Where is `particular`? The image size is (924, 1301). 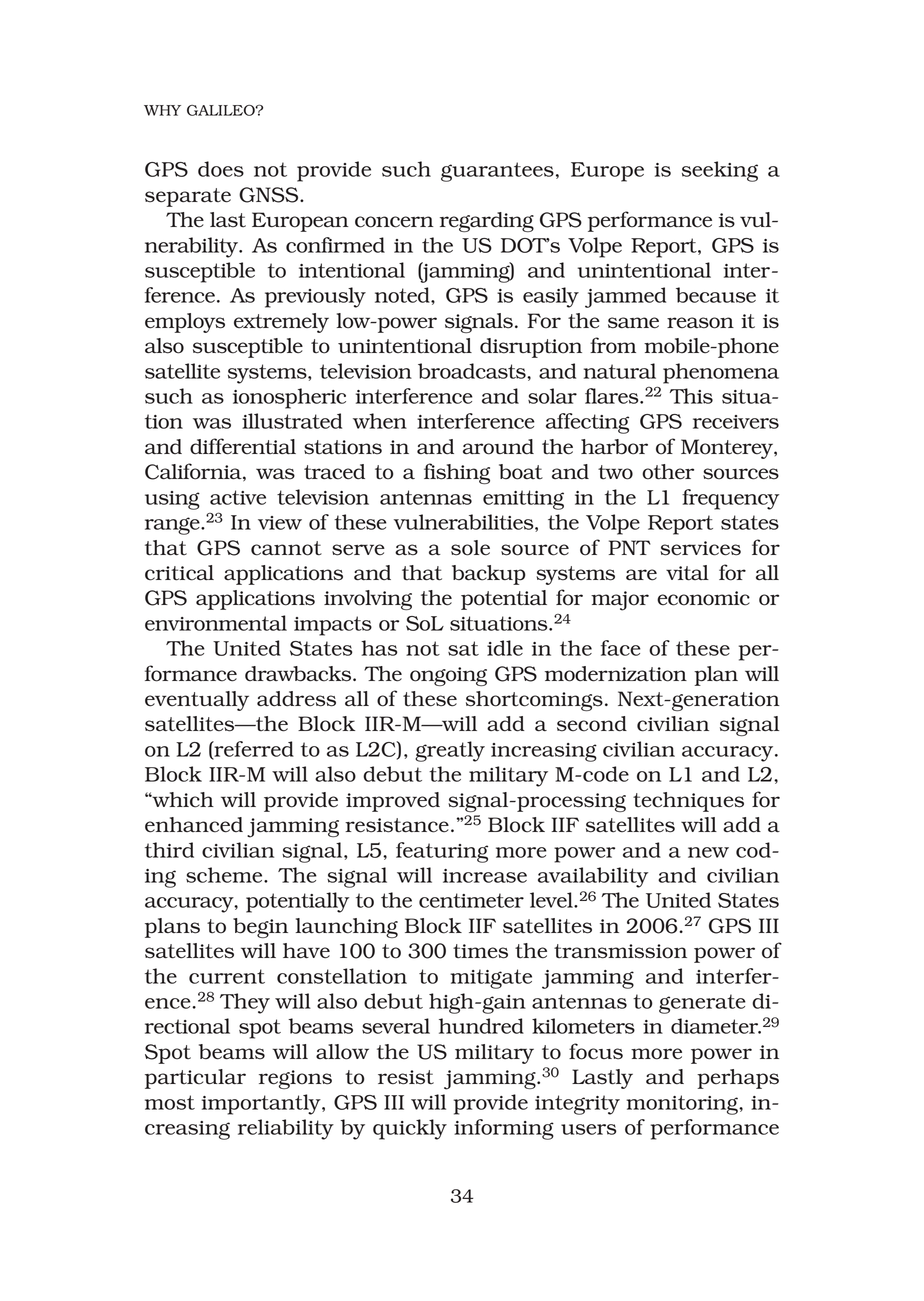 particular is located at coordinates (195, 1079).
